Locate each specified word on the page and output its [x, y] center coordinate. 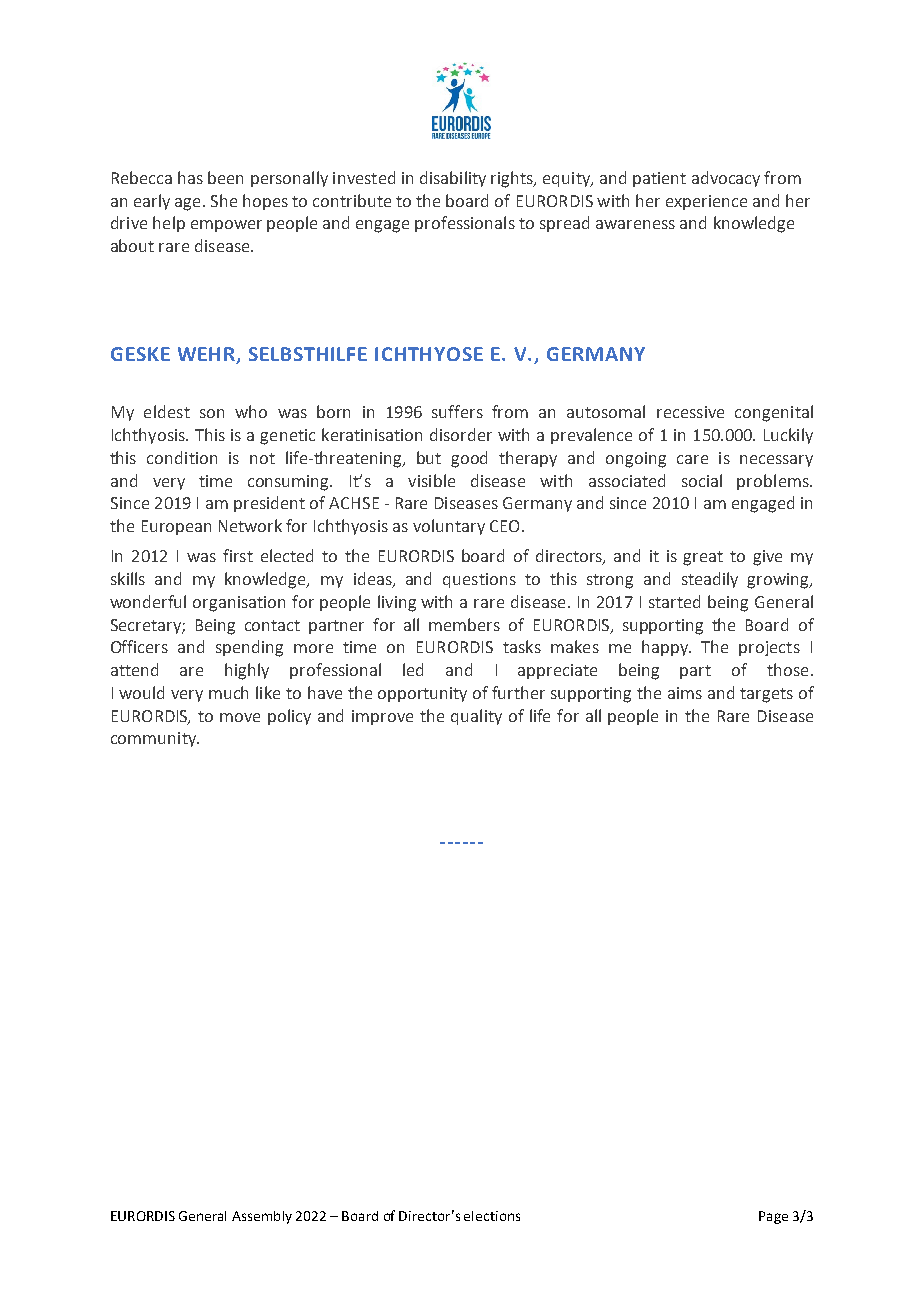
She [224, 200]
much [228, 692]
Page [773, 1217]
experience [706, 202]
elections [492, 1216]
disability [453, 179]
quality [476, 717]
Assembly [262, 1217]
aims [685, 693]
